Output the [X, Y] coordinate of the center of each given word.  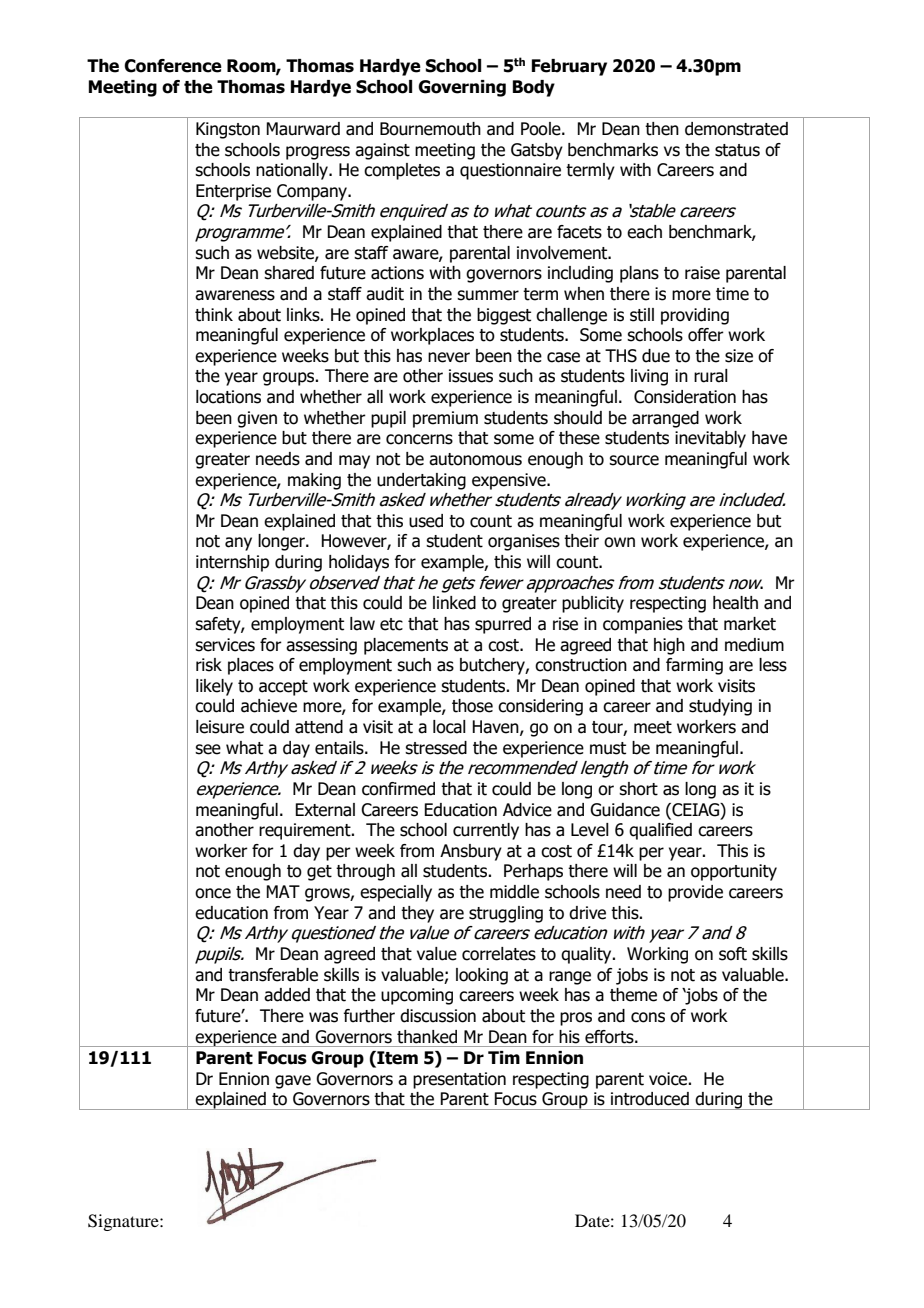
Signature [124, 1222]
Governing [462, 88]
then [662, 129]
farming [694, 666]
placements [406, 646]
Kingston [228, 130]
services [225, 645]
